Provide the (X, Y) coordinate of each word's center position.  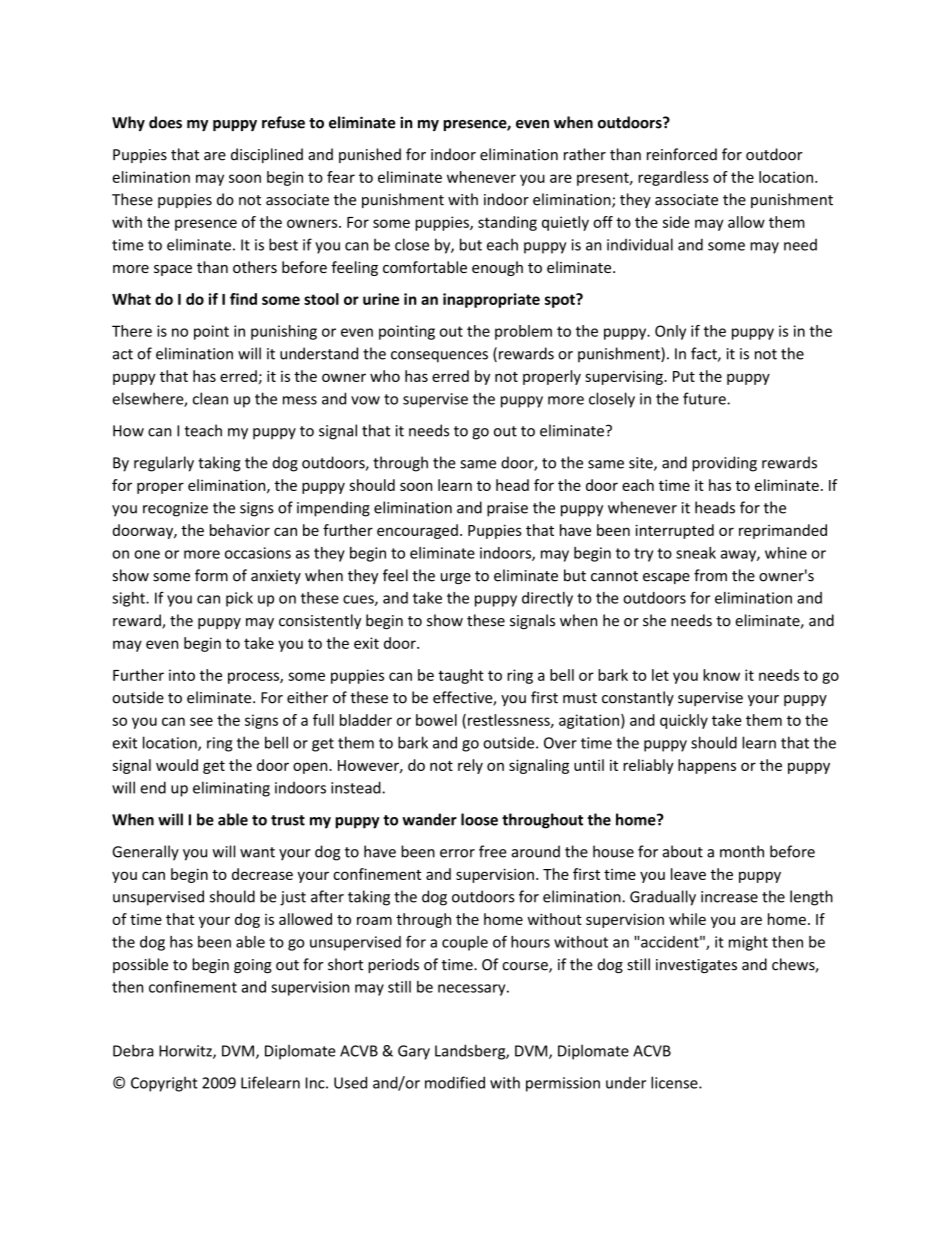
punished (370, 155)
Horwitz (186, 1052)
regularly (164, 464)
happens (707, 766)
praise (507, 509)
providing (724, 464)
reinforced (682, 154)
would (177, 765)
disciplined (267, 155)
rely (470, 766)
